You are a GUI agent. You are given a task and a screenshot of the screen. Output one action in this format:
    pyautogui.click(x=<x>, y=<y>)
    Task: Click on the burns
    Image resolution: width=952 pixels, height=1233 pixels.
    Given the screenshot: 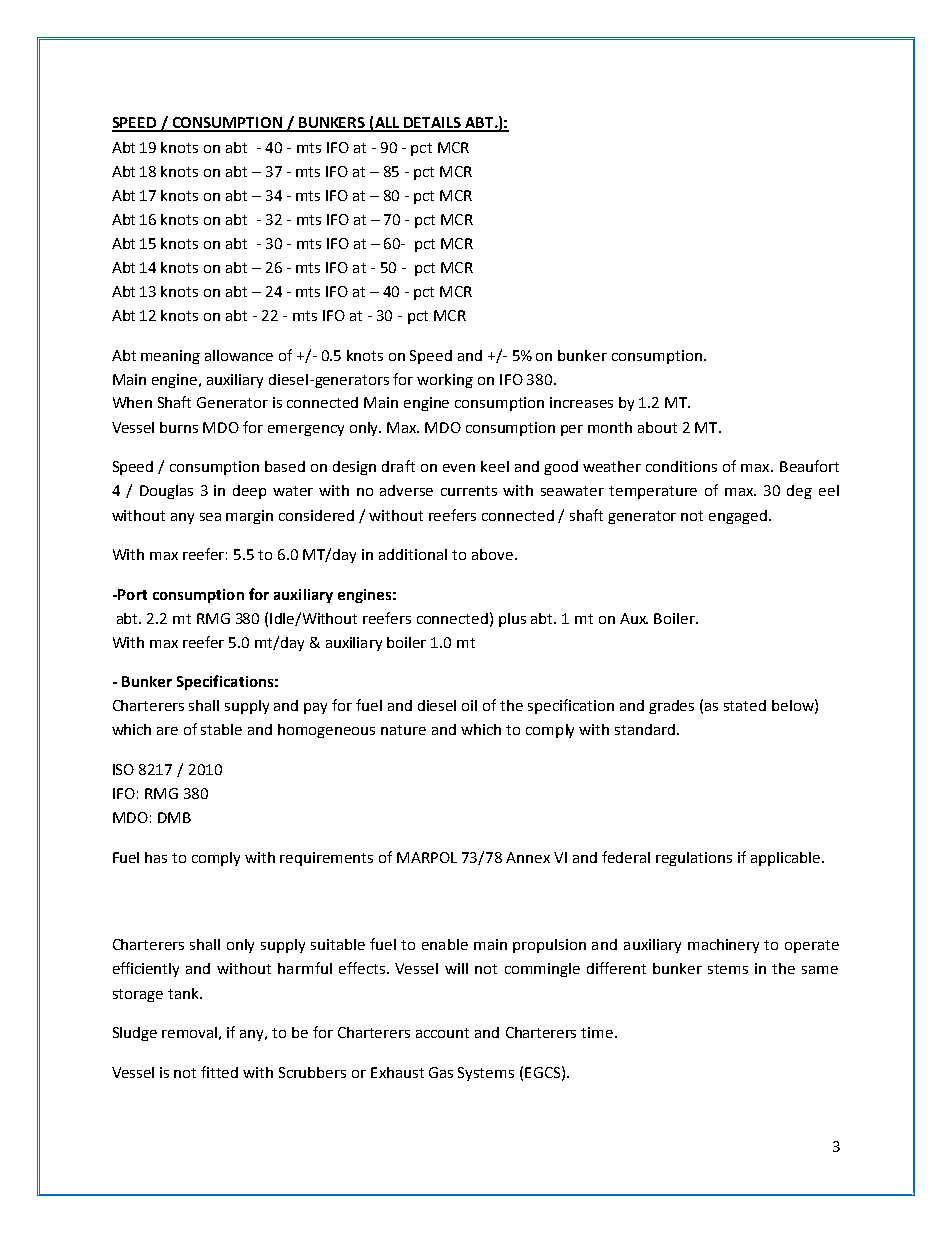 What is the action you would take?
    pyautogui.click(x=179, y=427)
